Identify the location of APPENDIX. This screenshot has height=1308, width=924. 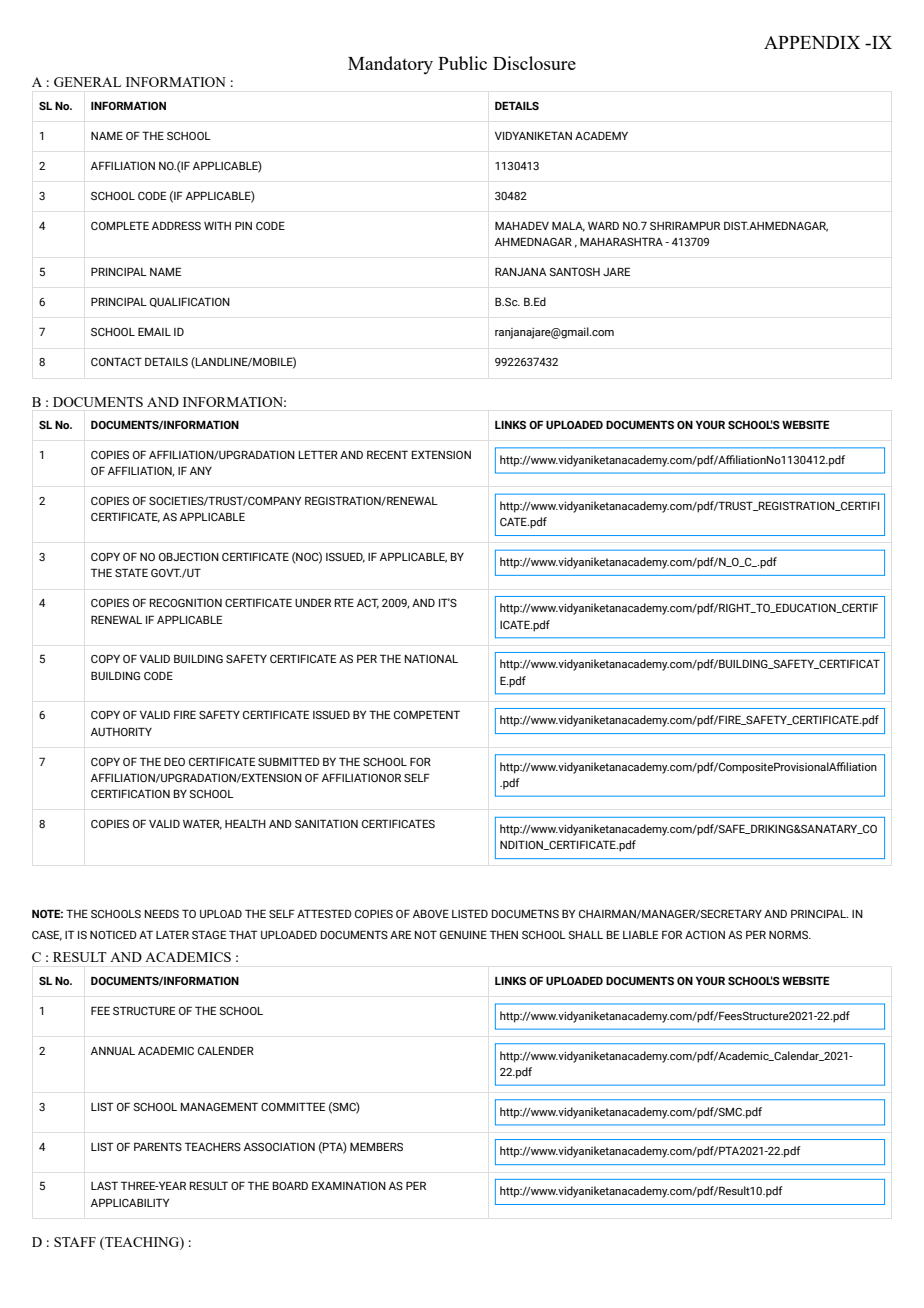
(812, 42).
